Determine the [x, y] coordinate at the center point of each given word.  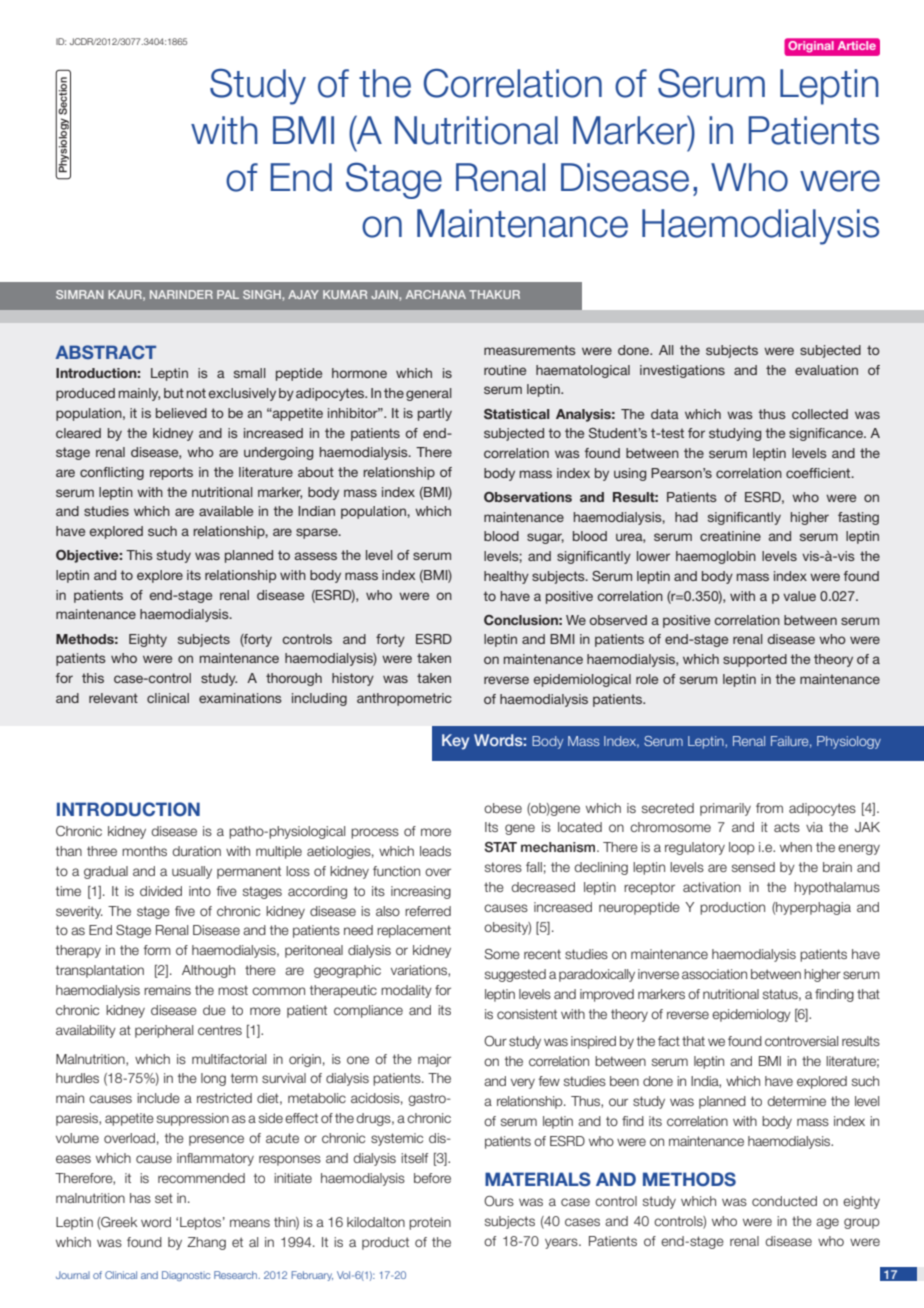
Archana [436, 294]
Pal [228, 294]
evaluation [826, 370]
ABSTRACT [105, 352]
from [769, 808]
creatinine [730, 536]
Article [857, 45]
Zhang [206, 1243]
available [226, 511]
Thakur [494, 294]
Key [455, 742]
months [144, 851]
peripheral [164, 1031]
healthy [506, 577]
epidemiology [751, 1015]
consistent [527, 1014]
